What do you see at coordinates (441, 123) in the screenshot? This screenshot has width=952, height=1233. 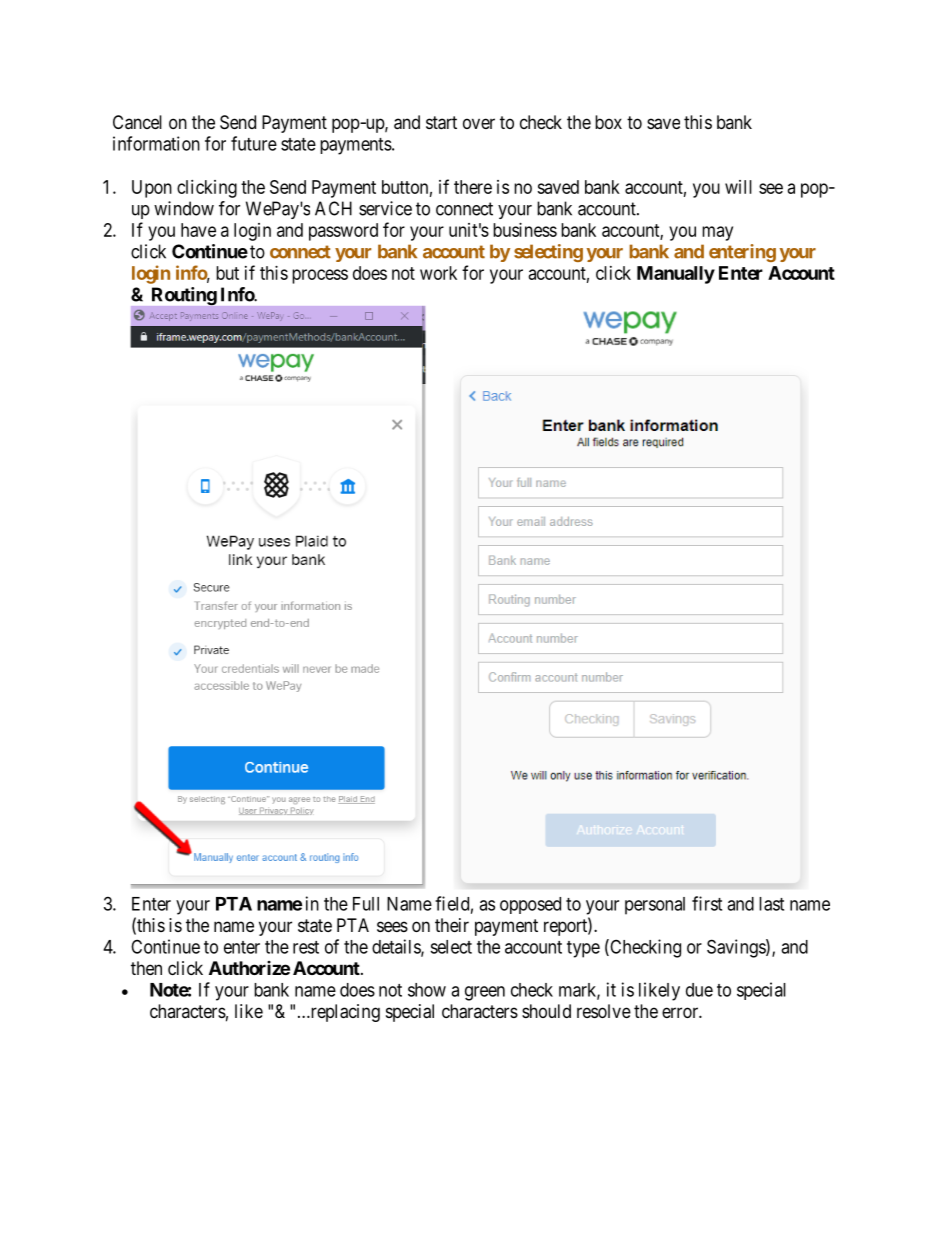 I see `start` at bounding box center [441, 123].
